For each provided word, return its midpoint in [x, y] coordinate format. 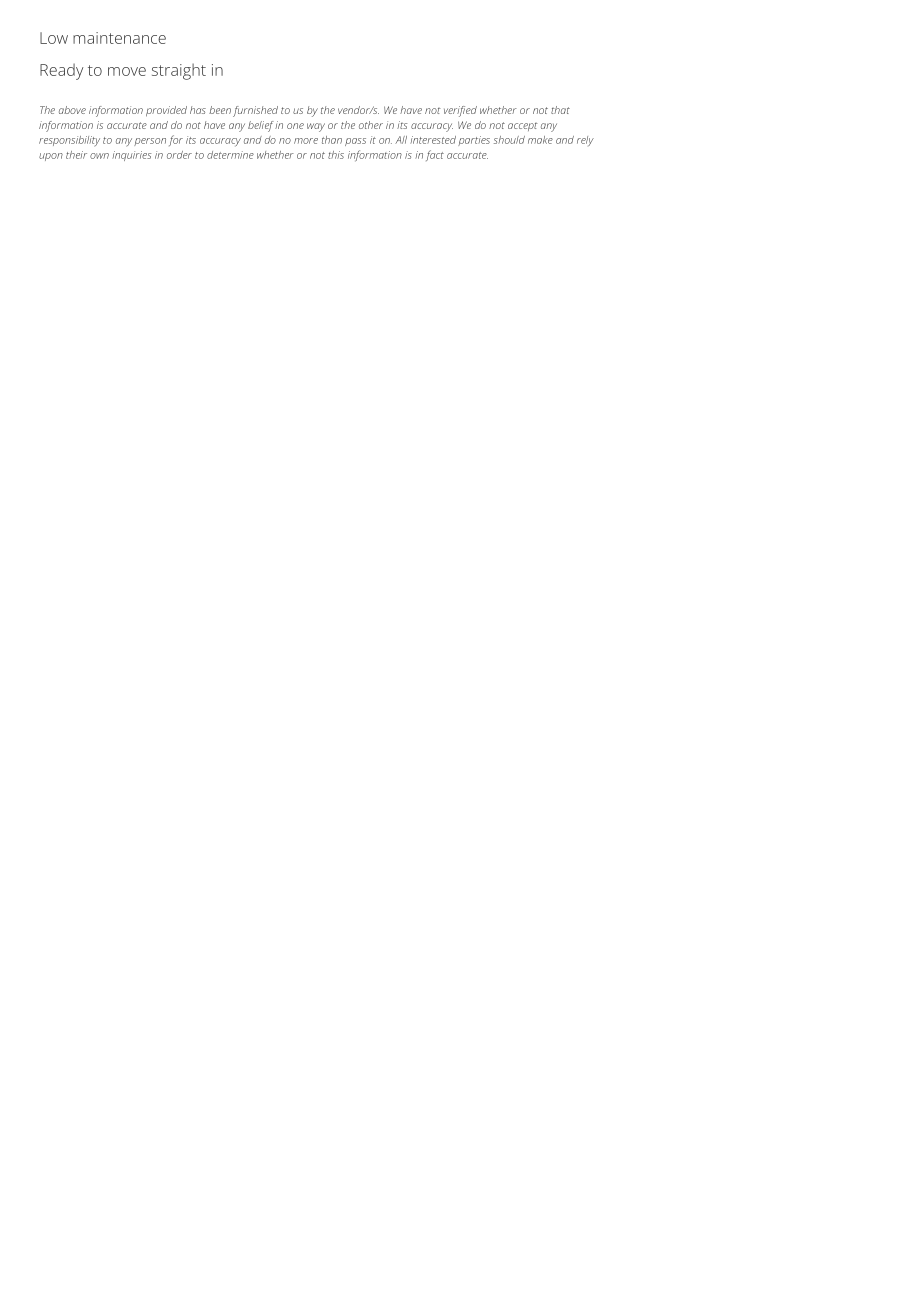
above [72, 110]
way [316, 127]
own [99, 156]
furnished [255, 111]
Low [54, 38]
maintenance [119, 38]
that [560, 110]
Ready [61, 71]
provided [166, 111]
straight [179, 71]
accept [523, 127]
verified [460, 111]
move [127, 71]
